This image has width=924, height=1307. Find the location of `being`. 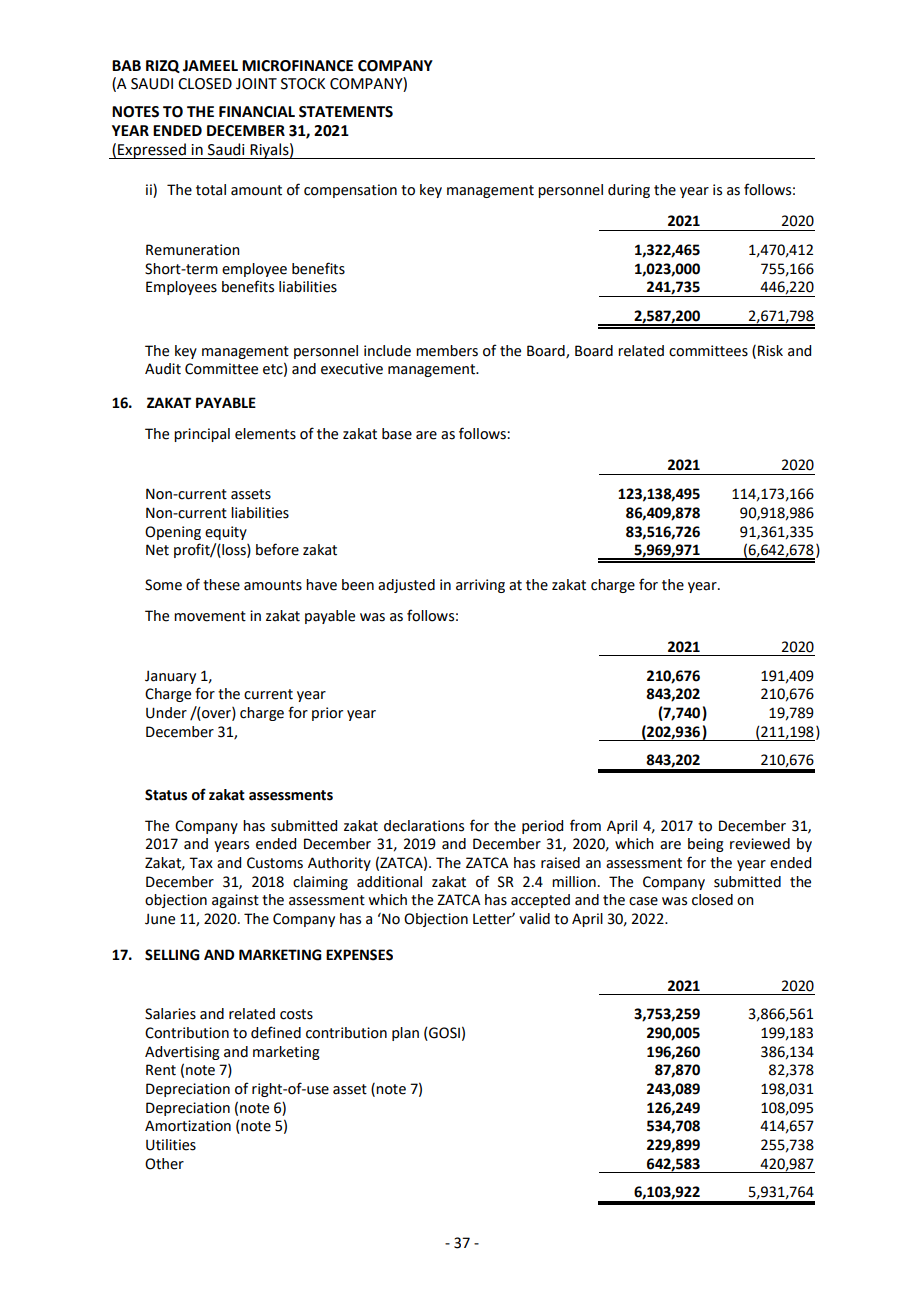

being is located at coordinates (706, 845).
